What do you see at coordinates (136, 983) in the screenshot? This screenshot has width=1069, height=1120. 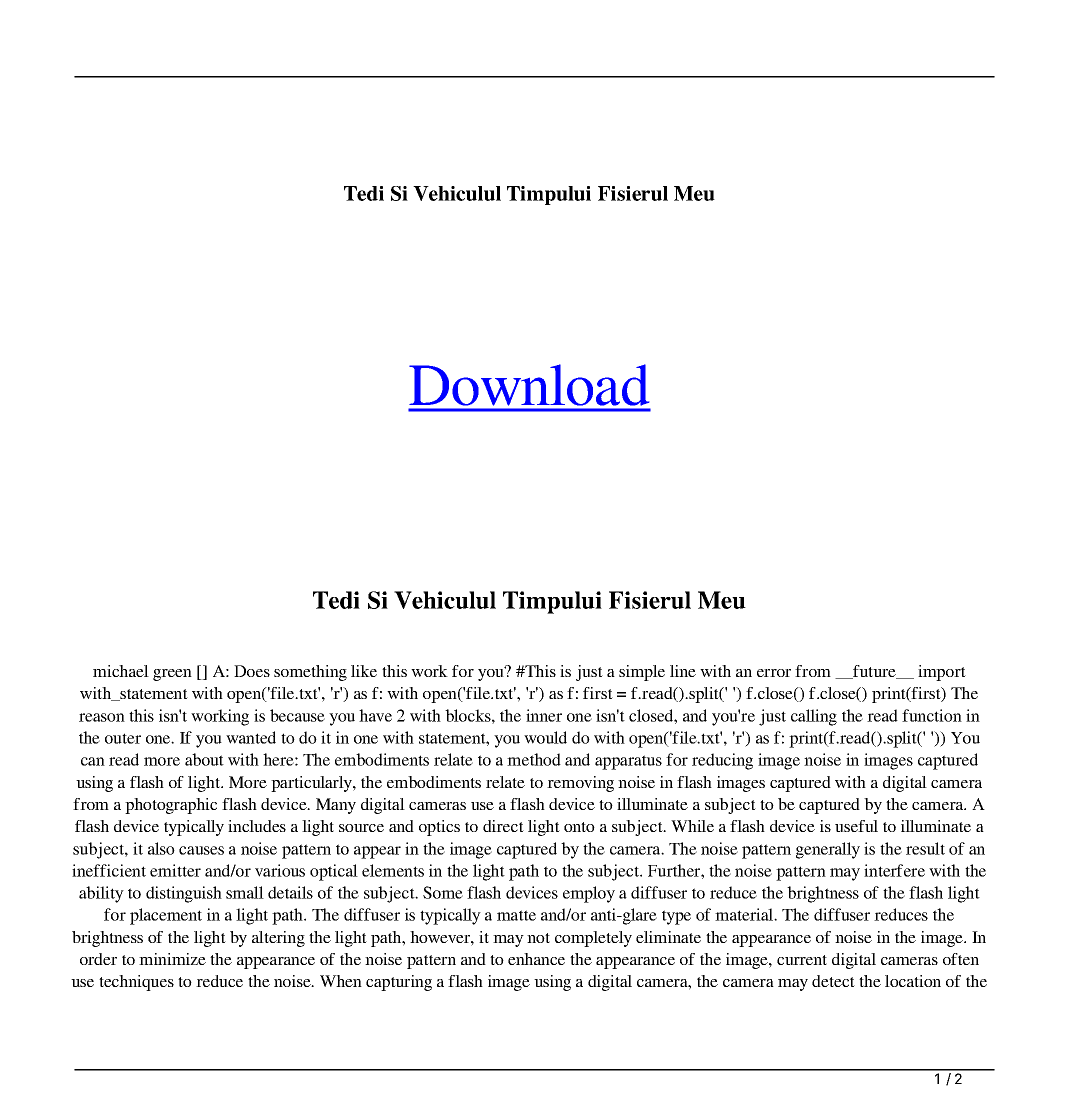 I see `techniques` at bounding box center [136, 983].
